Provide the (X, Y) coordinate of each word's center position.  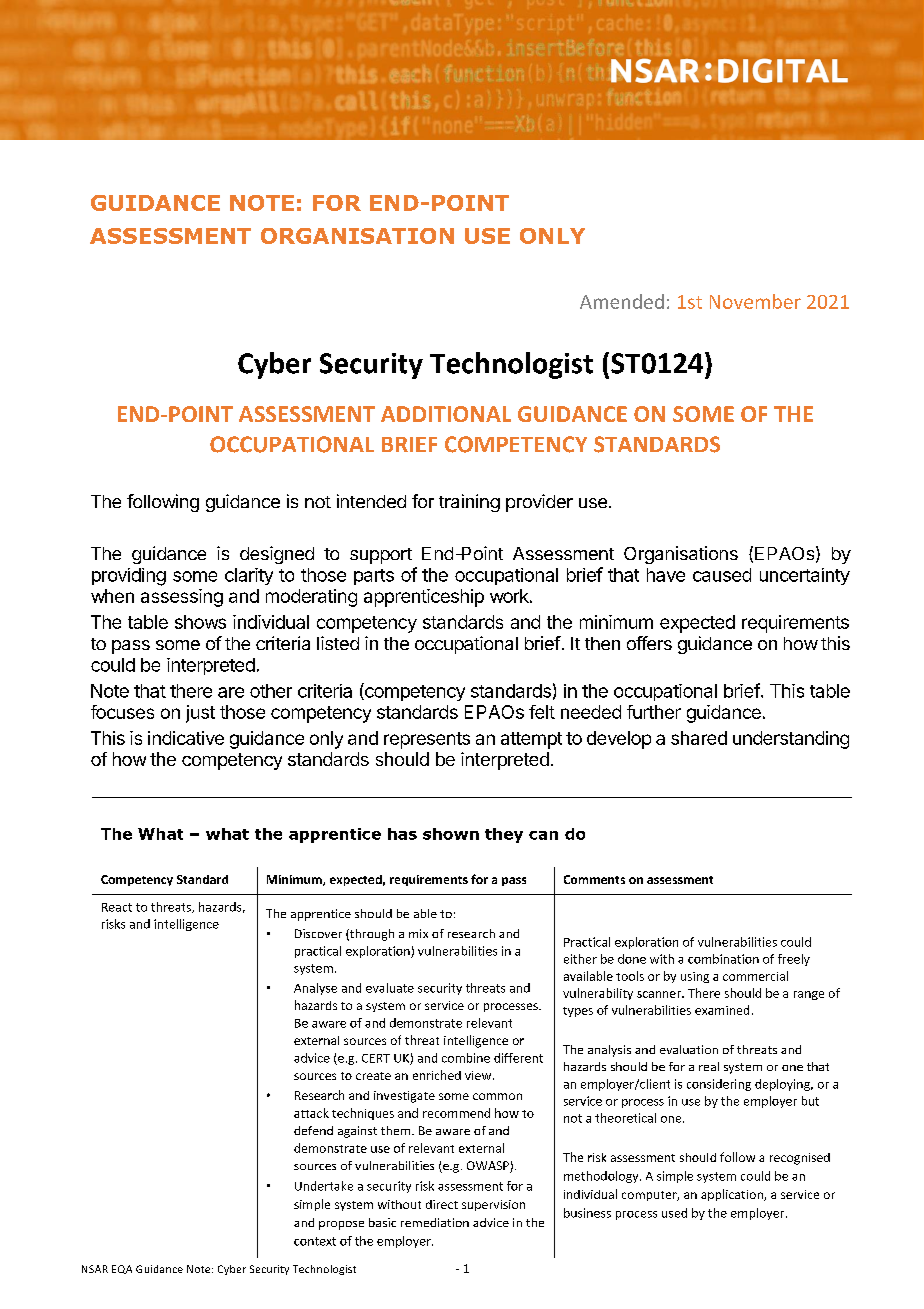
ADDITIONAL (446, 414)
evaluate (390, 988)
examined (722, 1010)
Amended (622, 301)
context (315, 1241)
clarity (249, 576)
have (666, 575)
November (755, 301)
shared (699, 738)
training (469, 503)
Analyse (315, 989)
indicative (186, 738)
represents (427, 740)
